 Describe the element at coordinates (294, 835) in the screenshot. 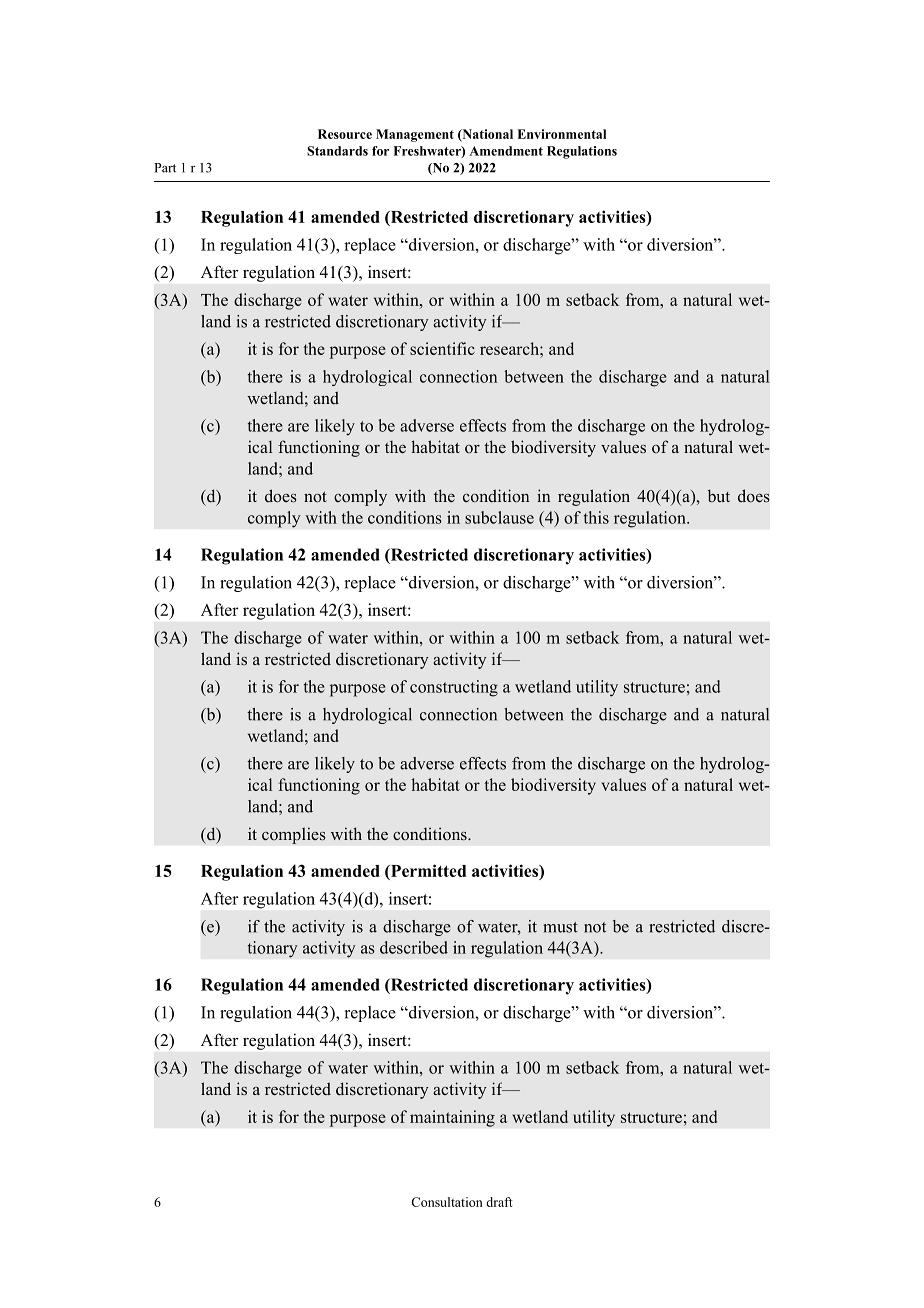

I see `complies` at that location.
